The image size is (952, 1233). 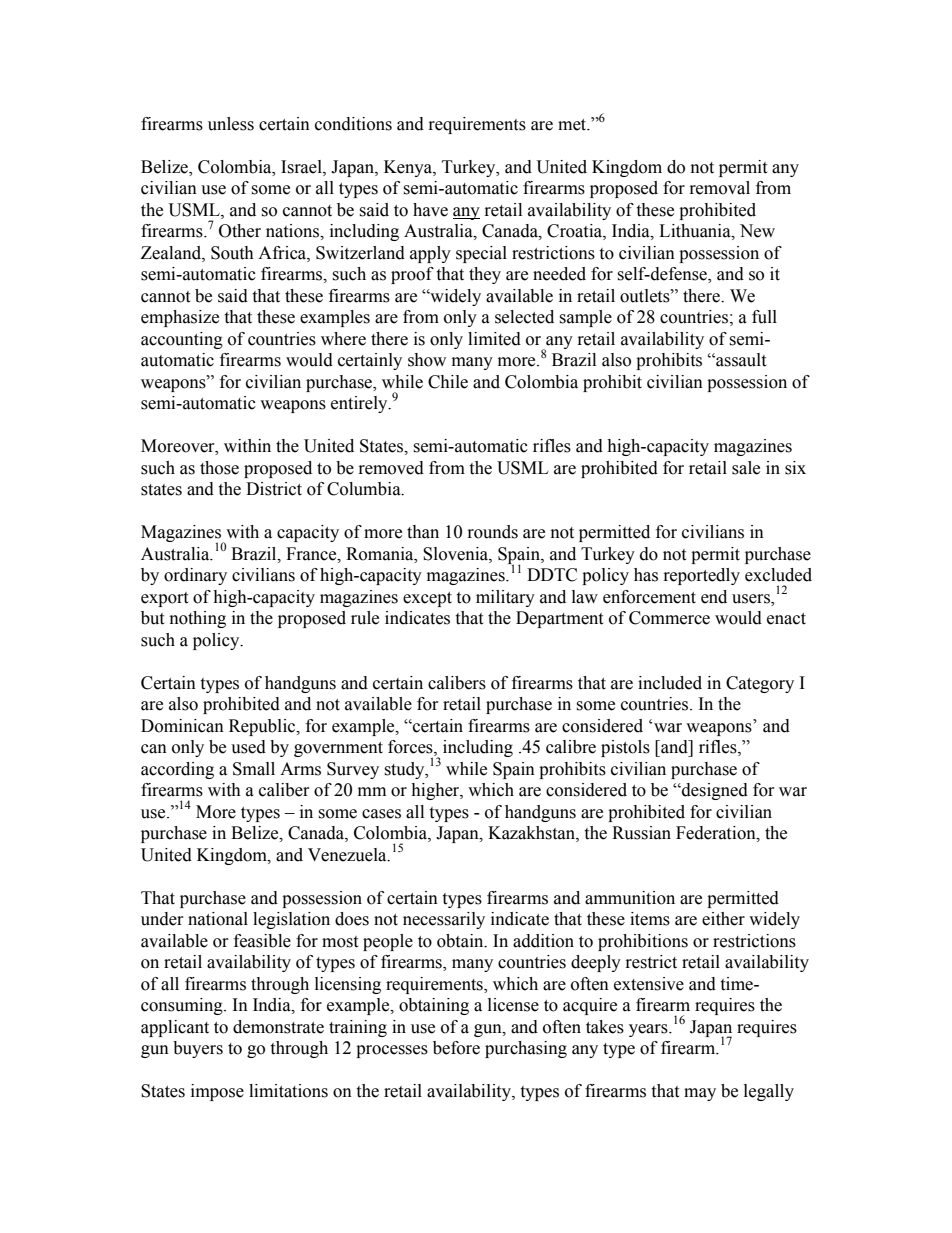 I want to click on impose, so click(x=217, y=1092).
